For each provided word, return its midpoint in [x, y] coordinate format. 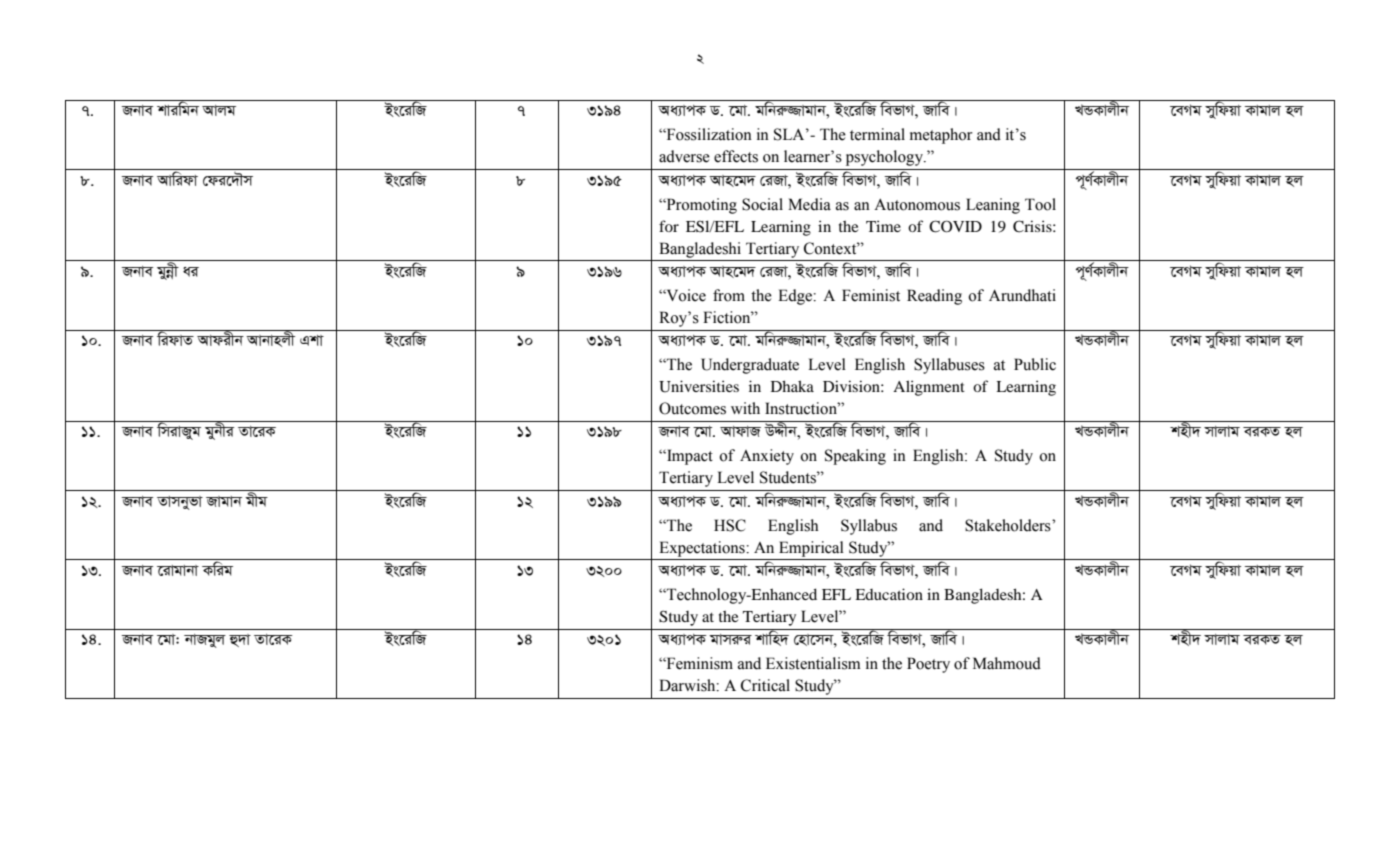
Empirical [811, 549]
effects [736, 156]
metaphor [941, 136]
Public [1035, 364]
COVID [955, 226]
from [729, 295]
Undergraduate [750, 366]
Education [889, 594]
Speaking [855, 457]
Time [883, 226]
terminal [877, 134]
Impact [689, 457]
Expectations [703, 549]
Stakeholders [1009, 525]
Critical [765, 685]
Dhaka [792, 386]
